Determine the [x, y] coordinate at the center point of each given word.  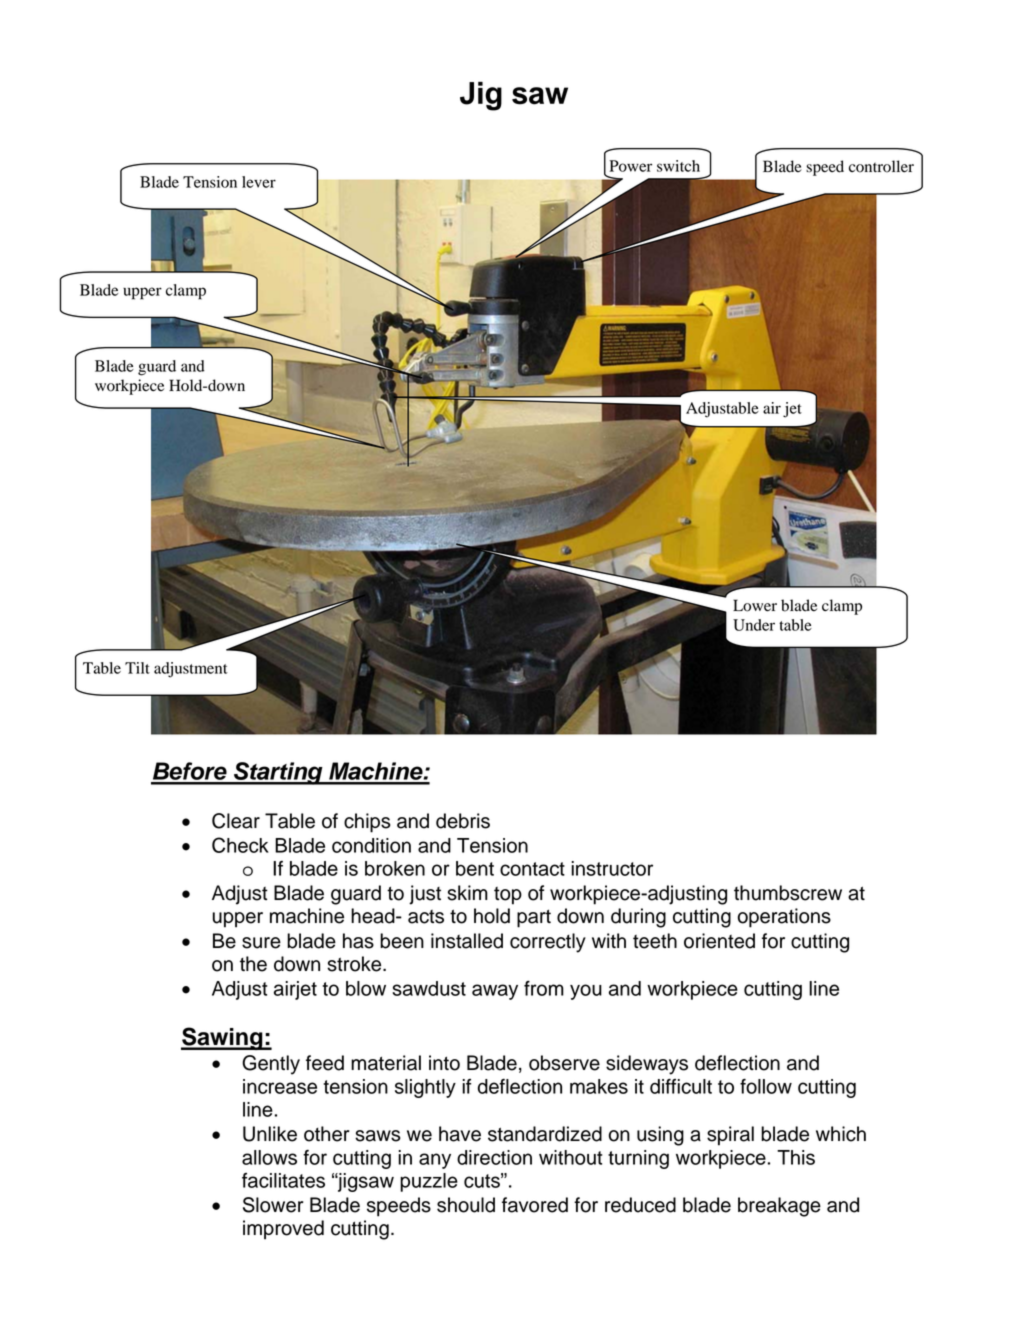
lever [259, 182]
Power [630, 166]
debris [463, 821]
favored [535, 1205]
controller [881, 166]
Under [754, 625]
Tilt [137, 668]
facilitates [283, 1180]
